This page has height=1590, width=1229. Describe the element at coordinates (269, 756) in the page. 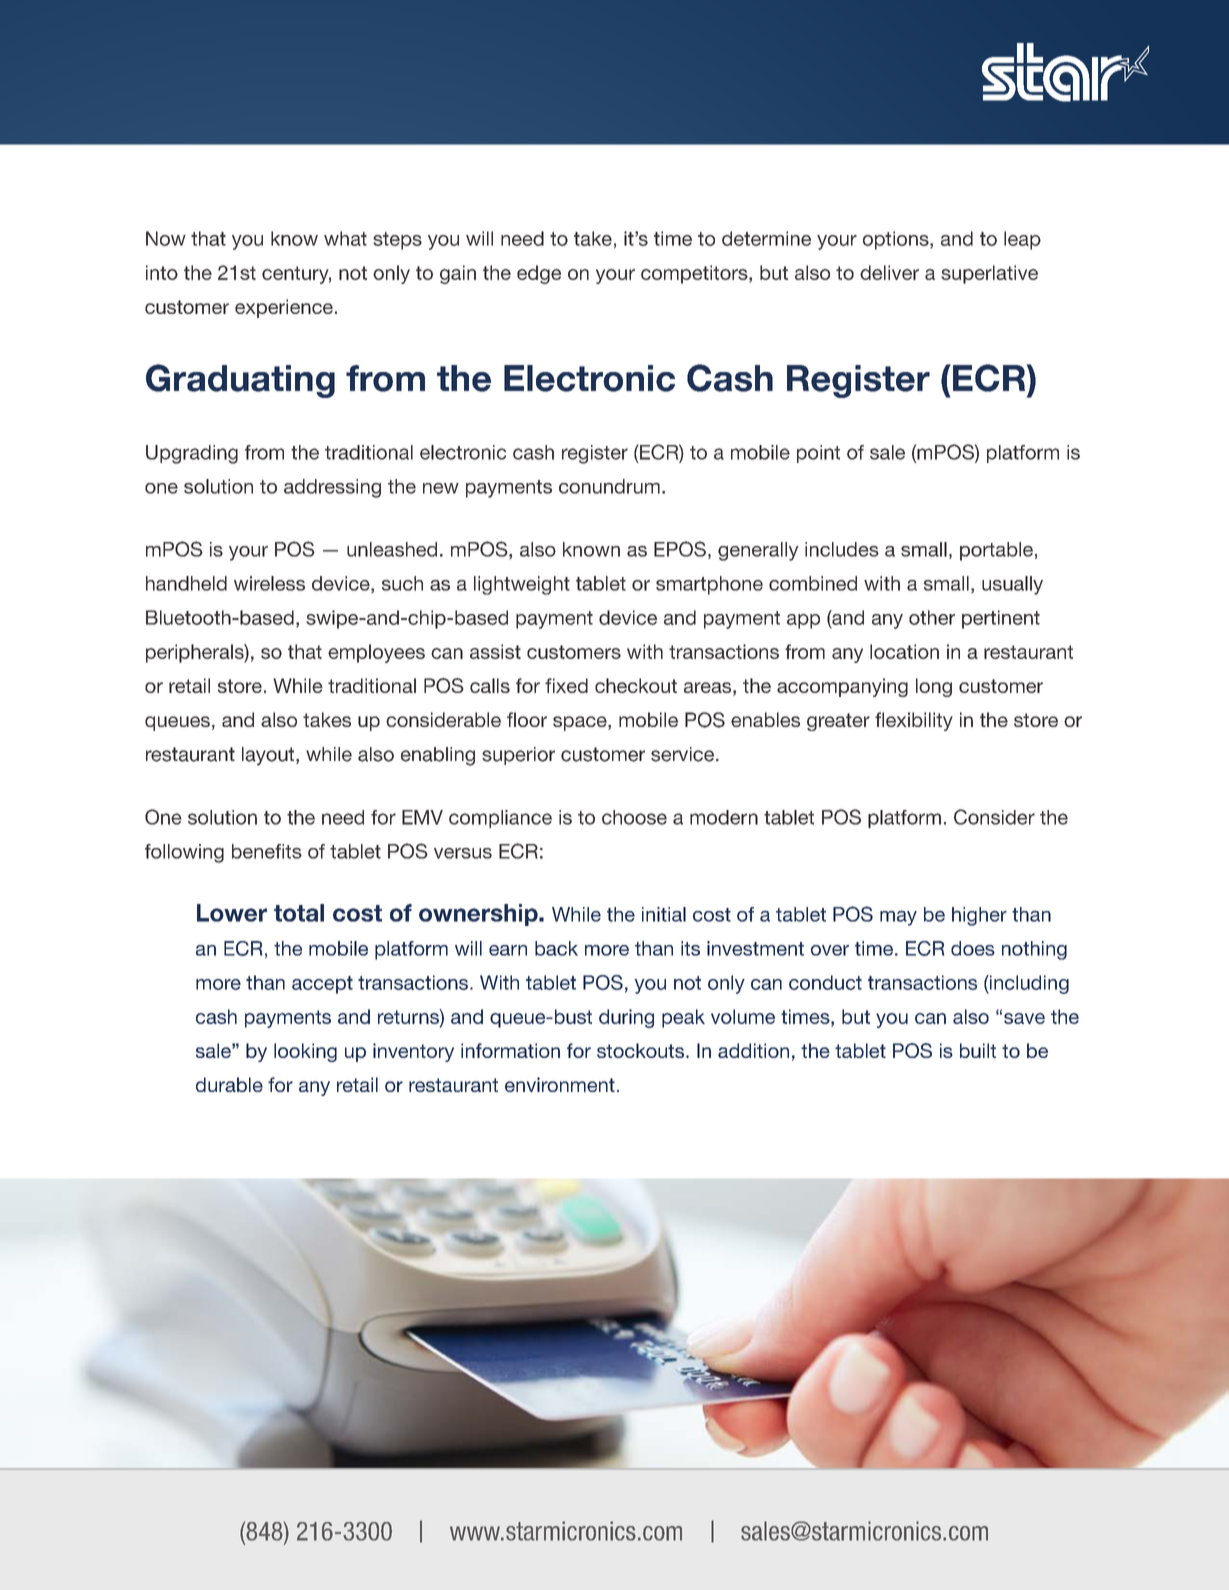

I see `layout` at that location.
